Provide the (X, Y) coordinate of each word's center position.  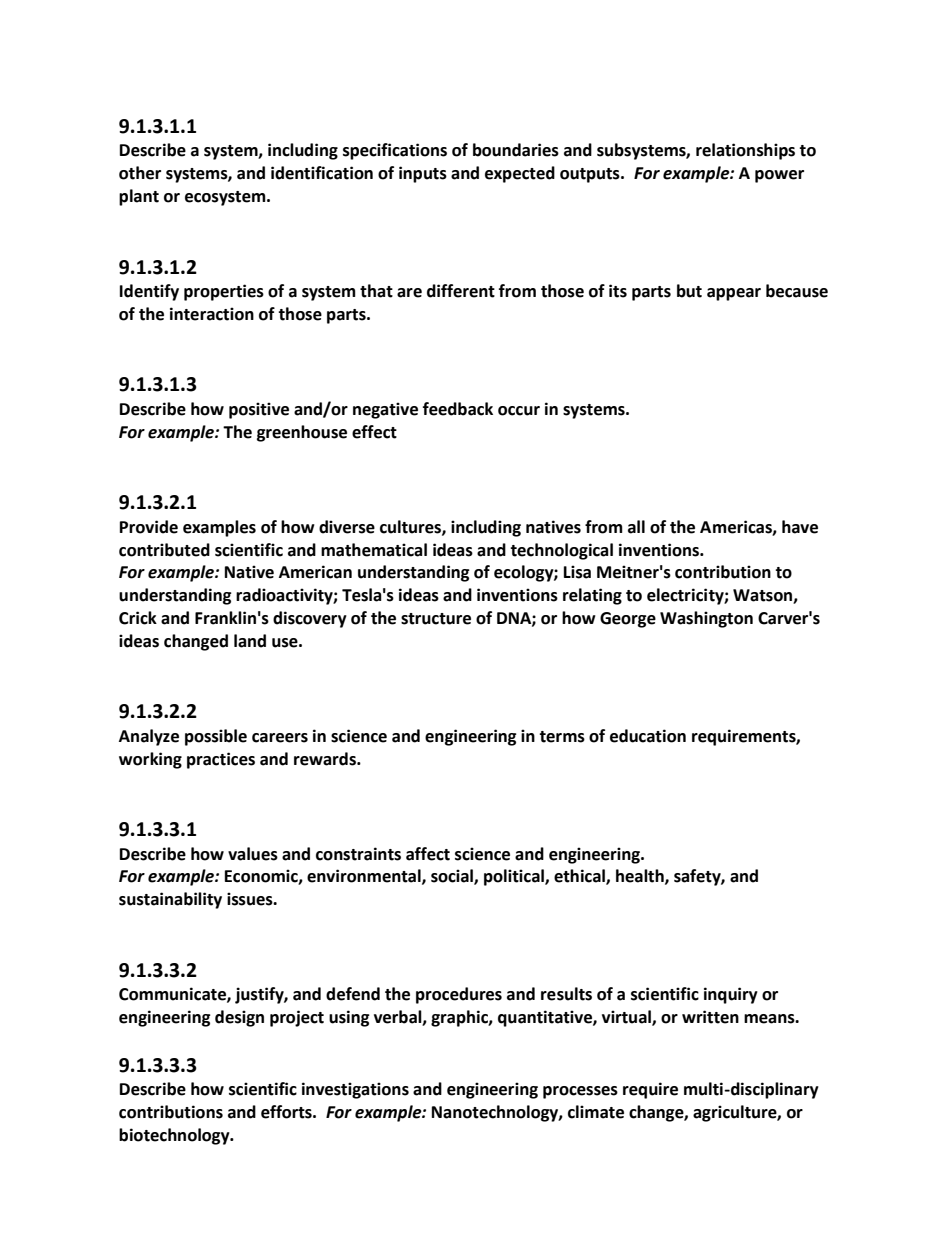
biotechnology (175, 1136)
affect (428, 854)
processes (580, 1092)
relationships (745, 151)
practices (221, 760)
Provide (149, 527)
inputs (423, 174)
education (648, 736)
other (140, 173)
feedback (458, 409)
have (800, 527)
